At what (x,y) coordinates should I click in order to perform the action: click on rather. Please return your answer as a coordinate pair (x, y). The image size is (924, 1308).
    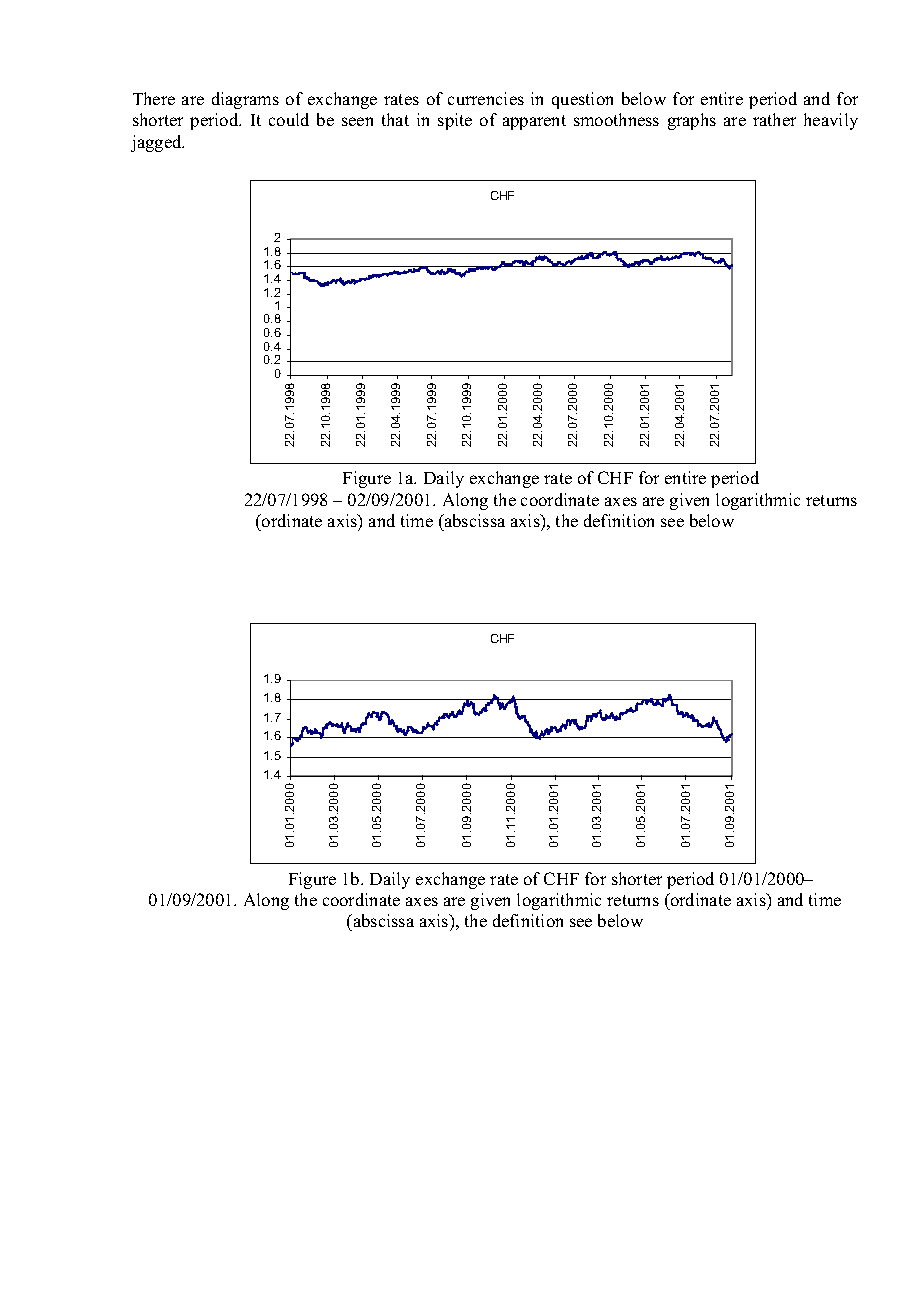
    Looking at the image, I should click on (774, 119).
